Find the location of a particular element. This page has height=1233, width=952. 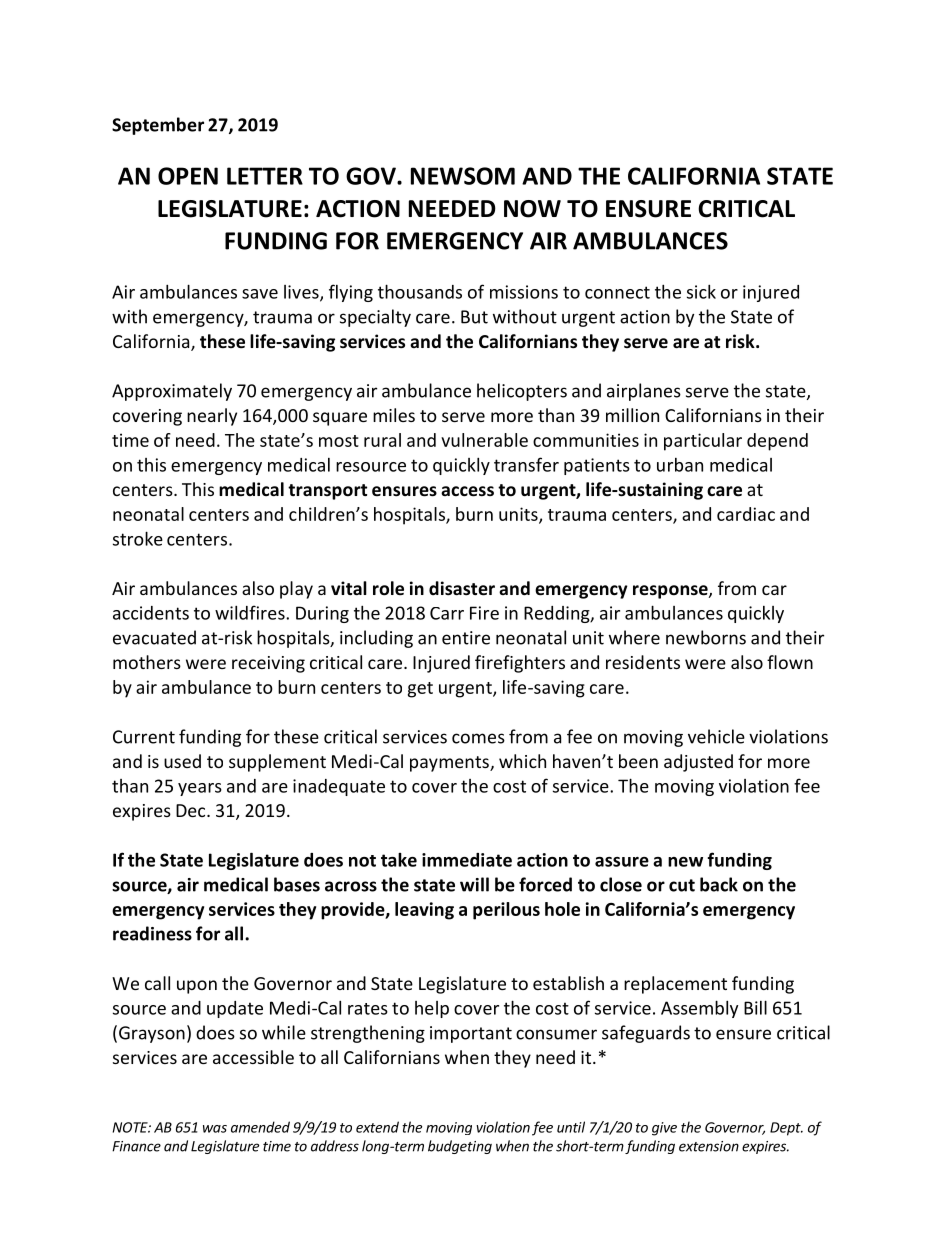

sick is located at coordinates (701, 291).
